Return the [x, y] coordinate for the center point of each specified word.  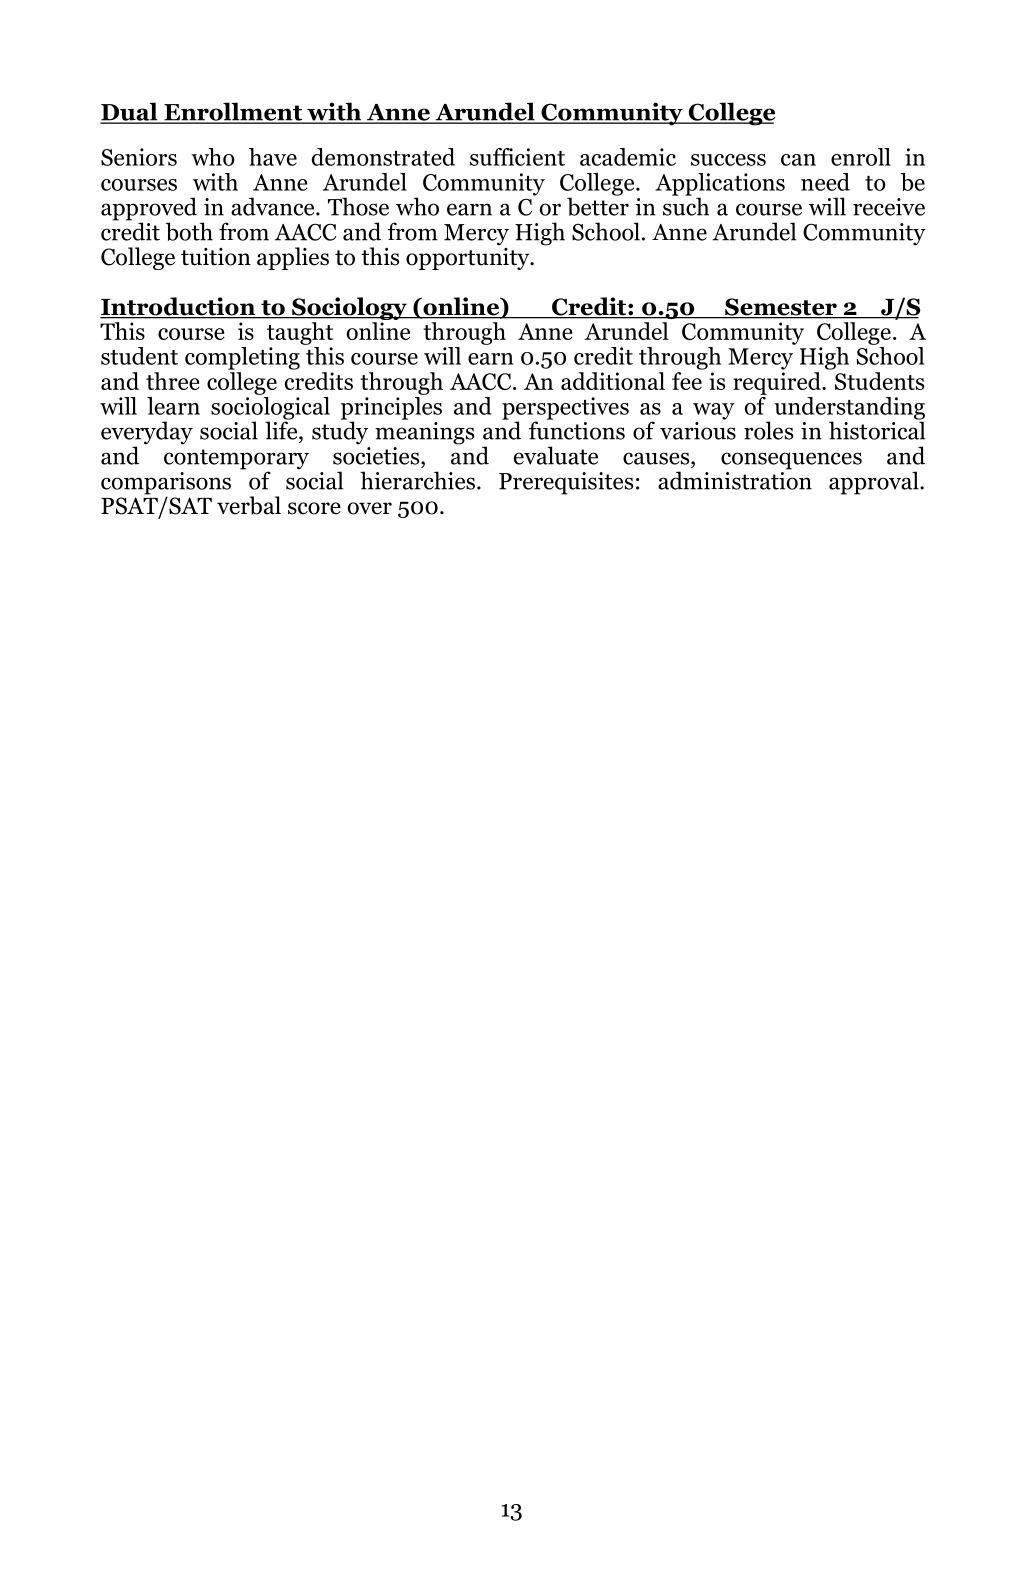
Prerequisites [566, 483]
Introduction [179, 307]
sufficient [517, 157]
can [798, 160]
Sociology [349, 308]
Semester [781, 308]
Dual [130, 112]
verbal [249, 505]
